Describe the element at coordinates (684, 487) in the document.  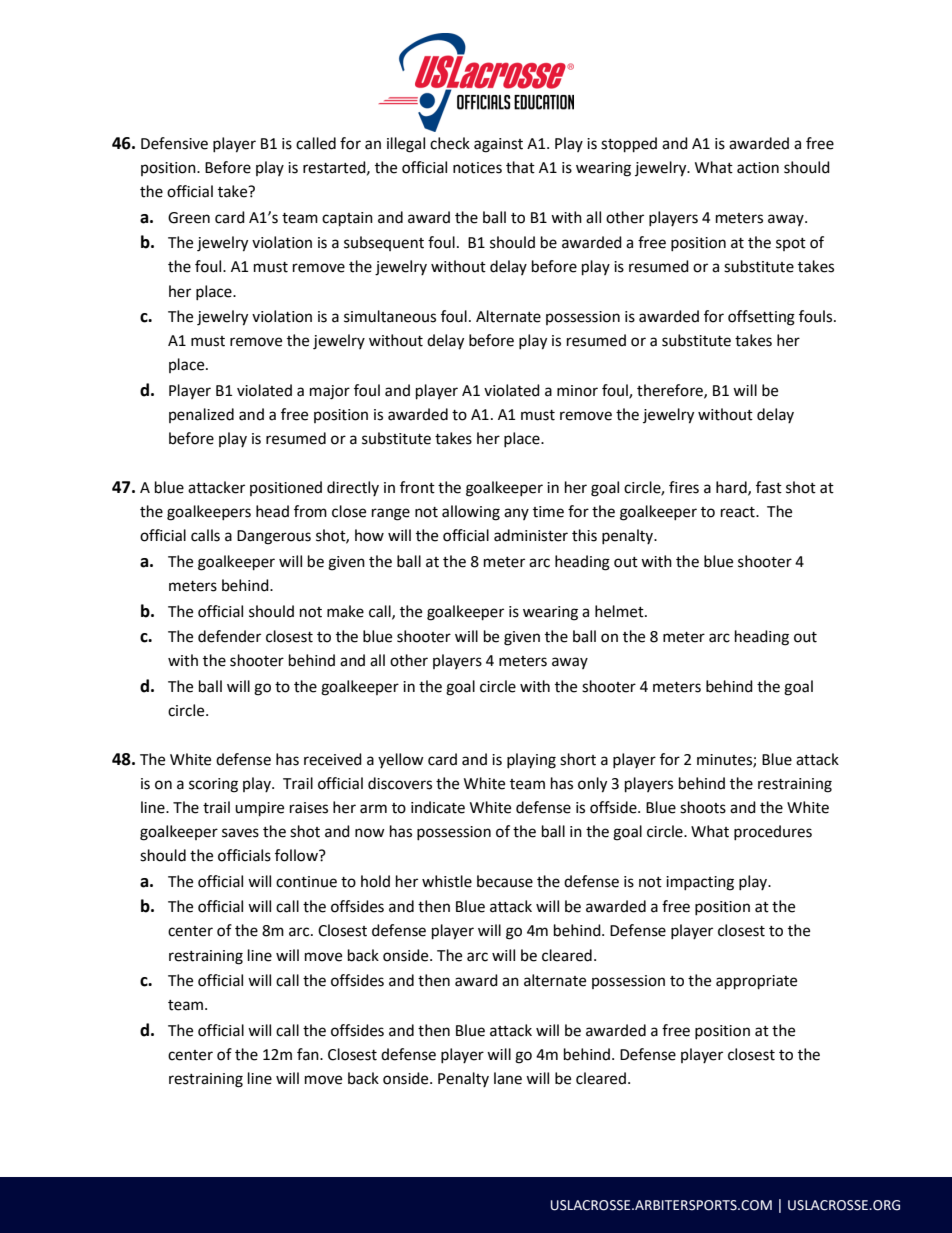
I see `fires` at that location.
